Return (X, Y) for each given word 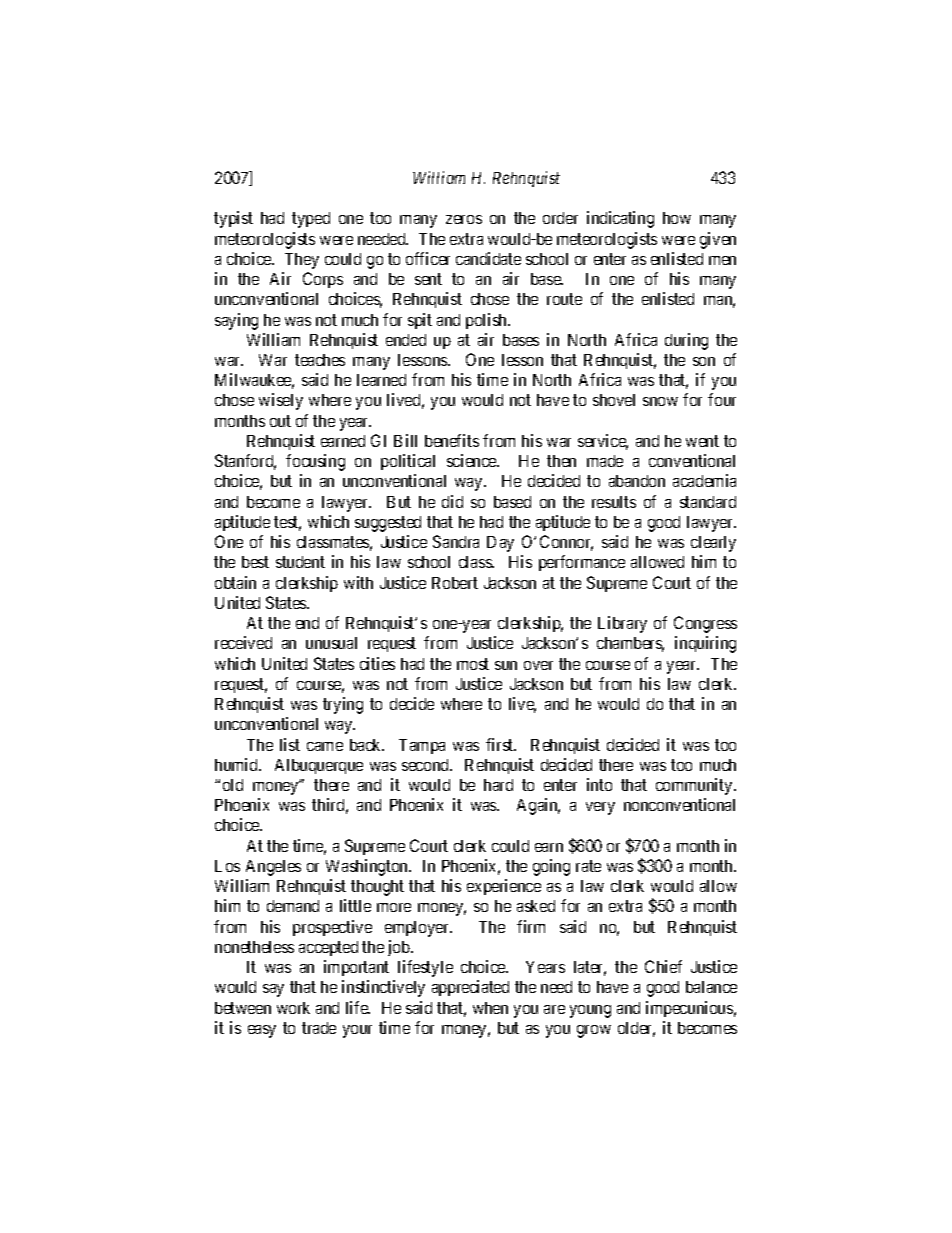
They (302, 261)
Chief (663, 966)
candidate (488, 258)
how (677, 218)
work (293, 1008)
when (490, 1008)
